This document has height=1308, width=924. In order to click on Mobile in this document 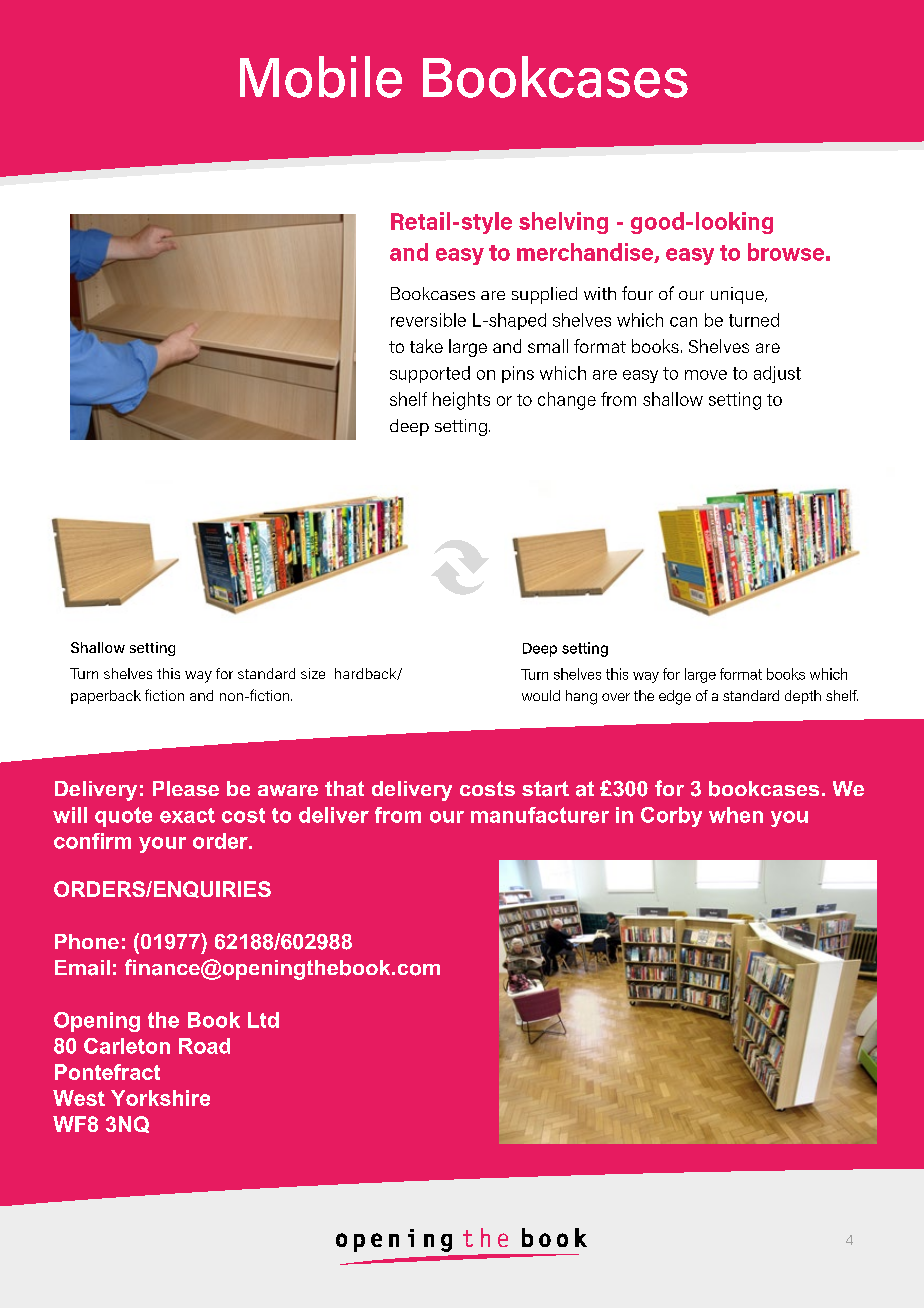, I will do `click(321, 77)`.
